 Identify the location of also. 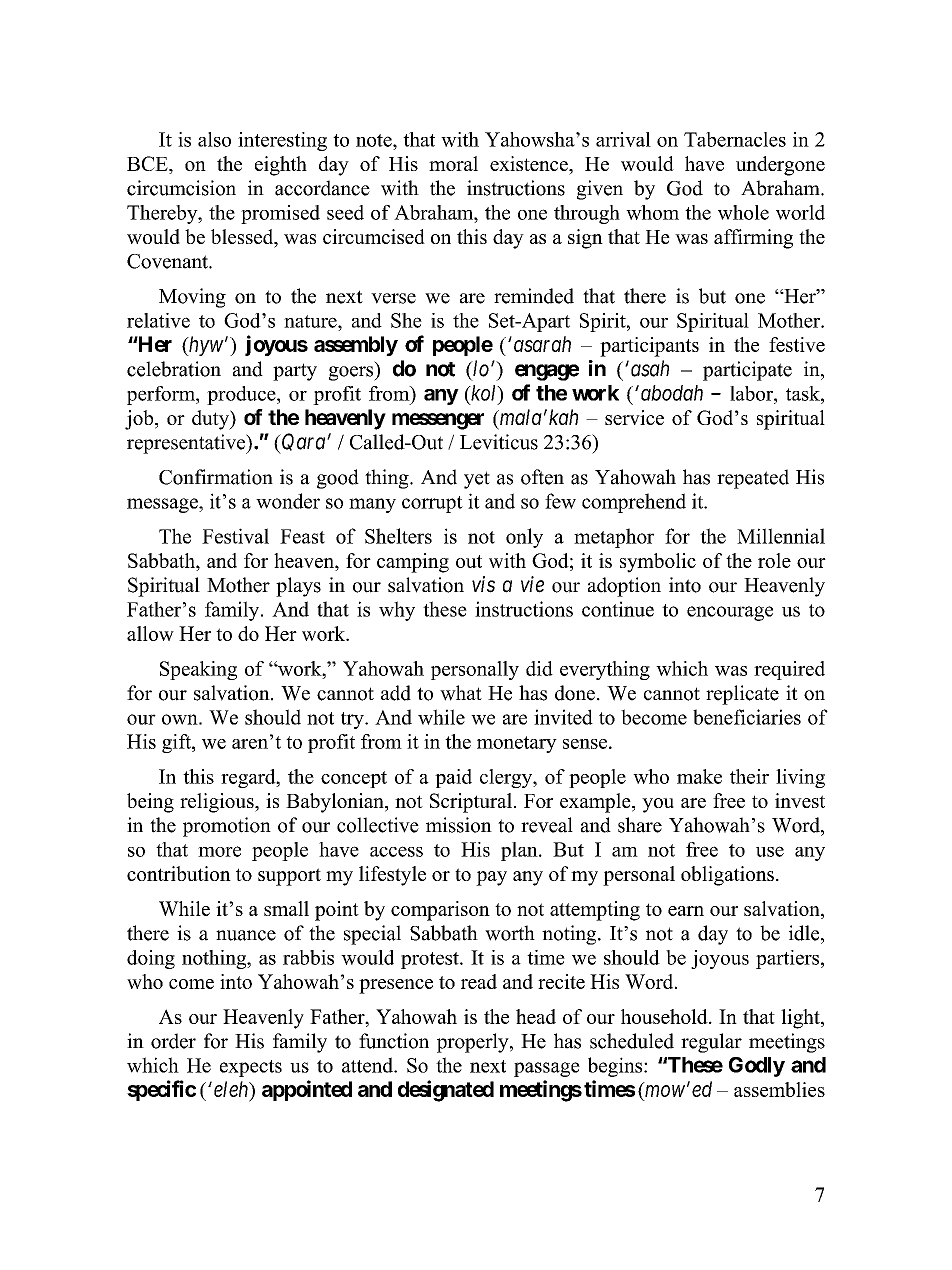
(214, 139).
